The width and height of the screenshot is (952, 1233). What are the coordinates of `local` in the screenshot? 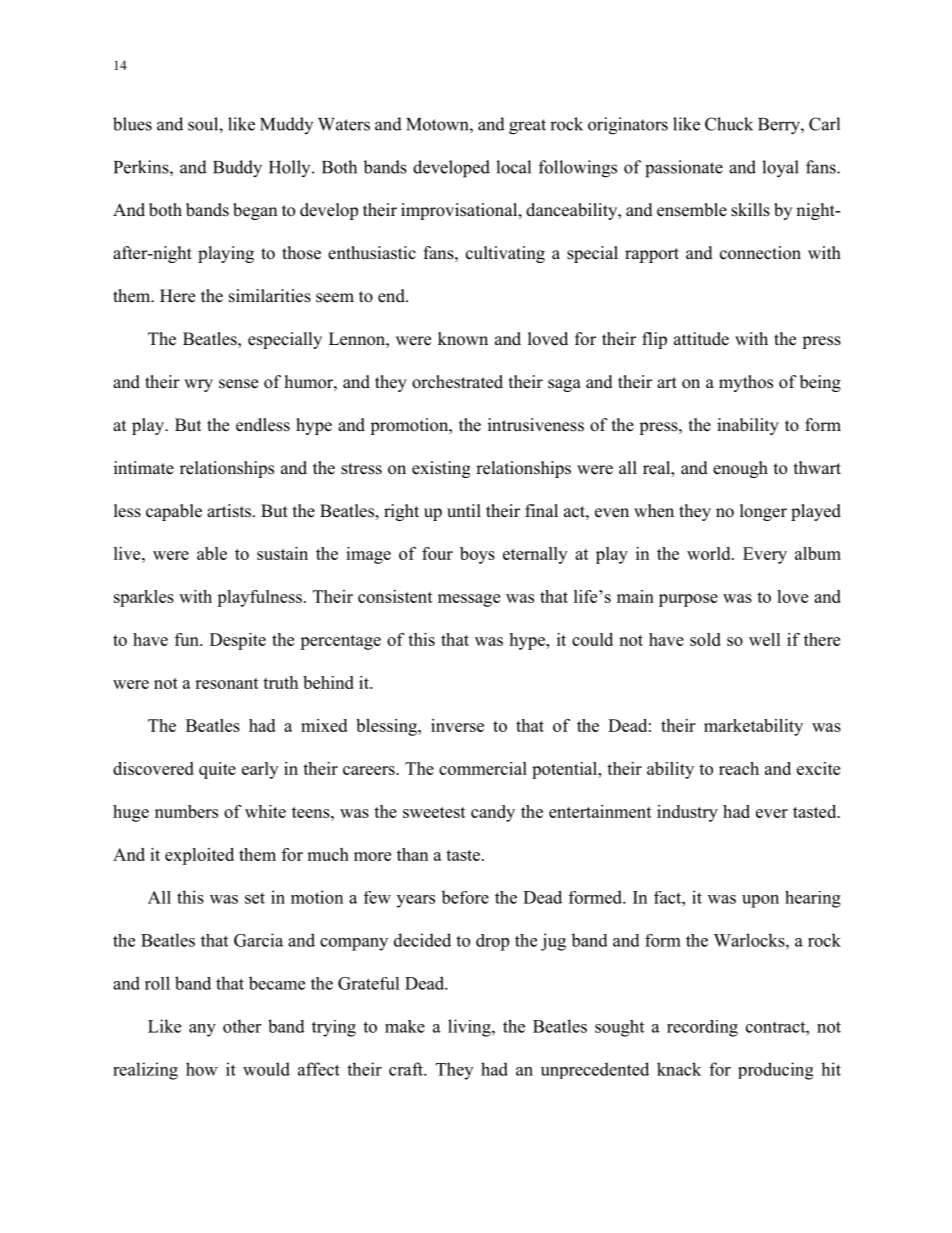 It's located at (513, 167).
